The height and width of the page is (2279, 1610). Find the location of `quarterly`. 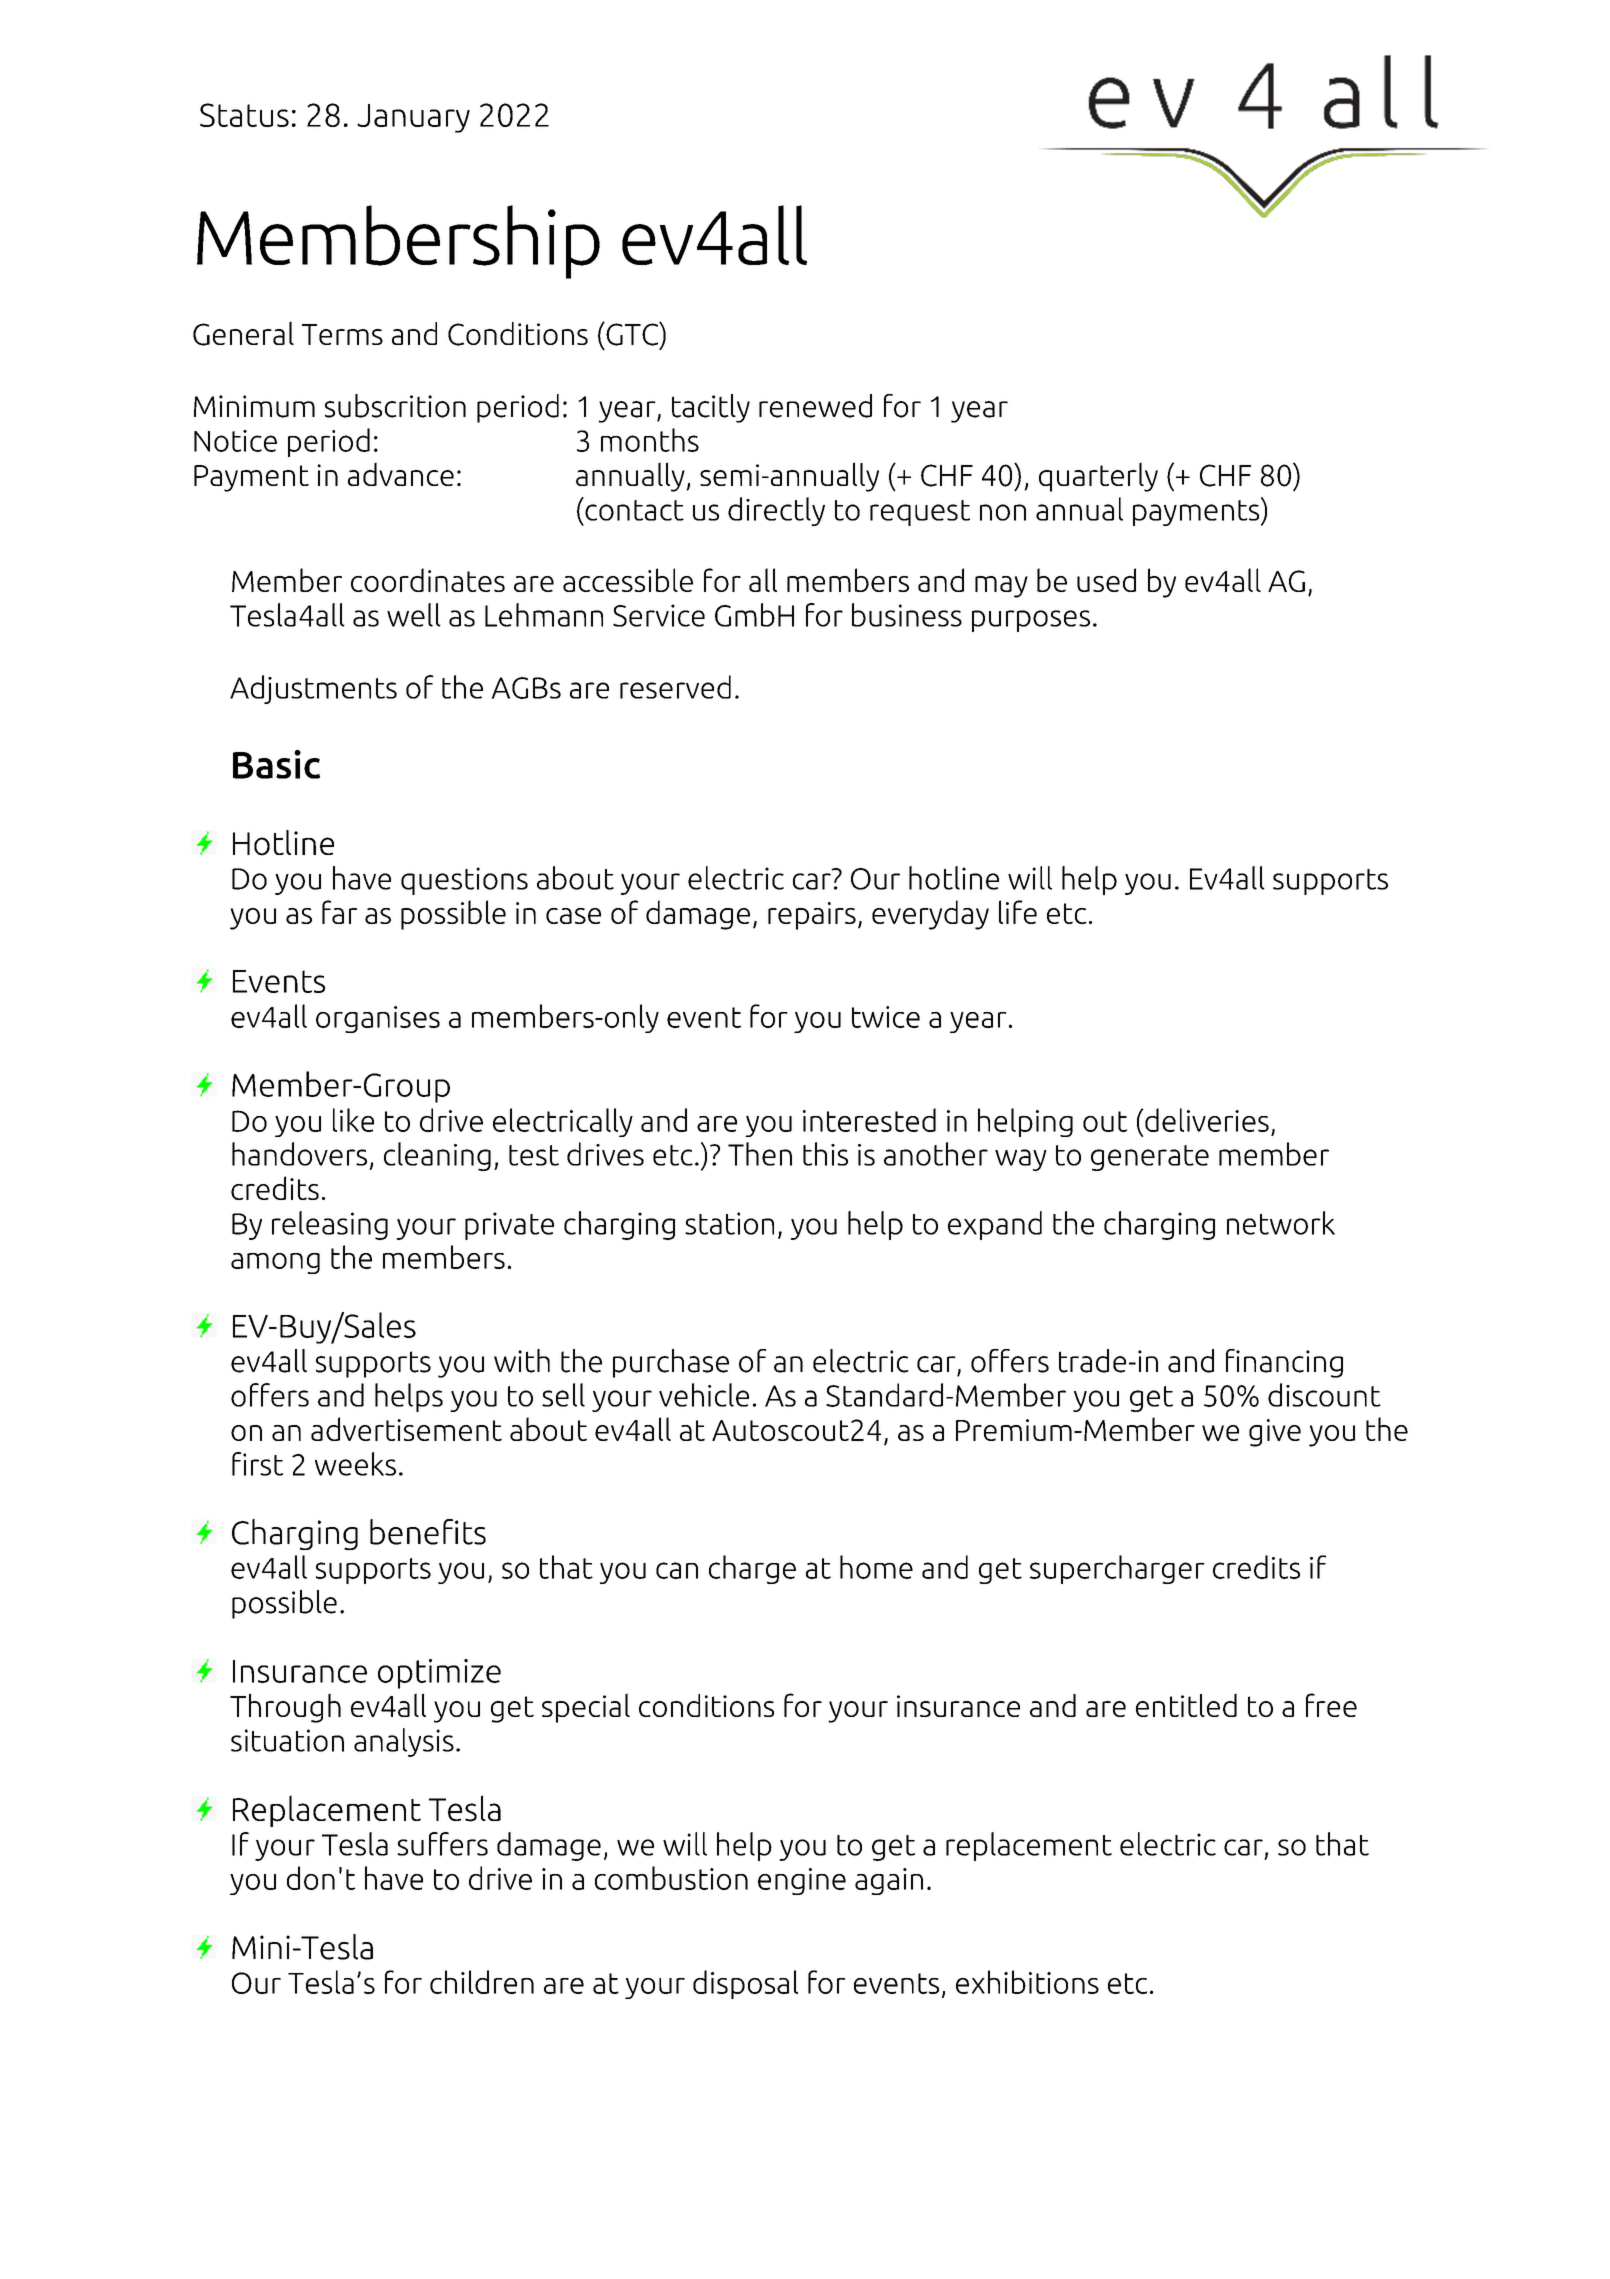

quarterly is located at coordinates (1098, 477).
